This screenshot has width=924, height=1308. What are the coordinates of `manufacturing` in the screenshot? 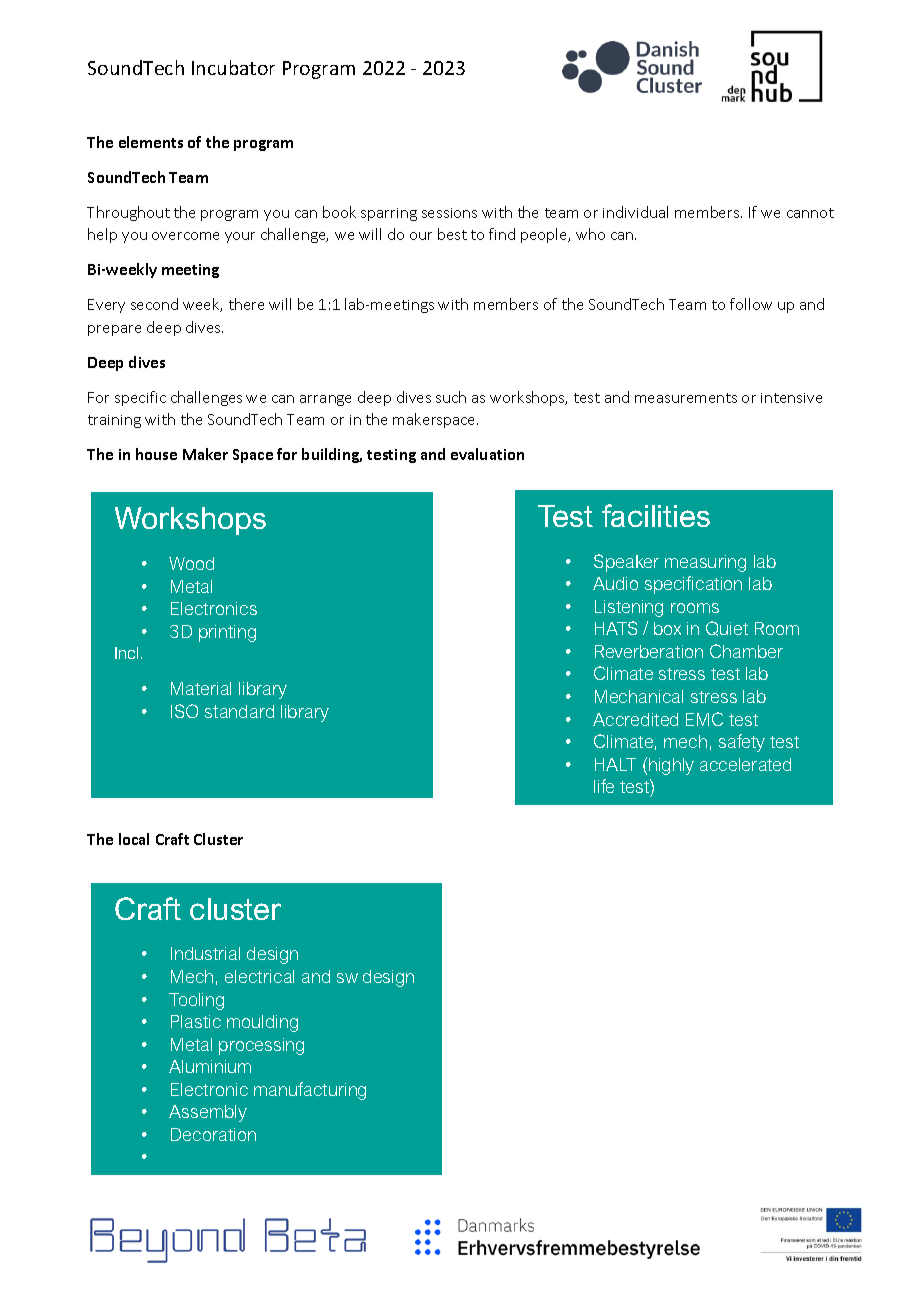 It's located at (310, 1091).
